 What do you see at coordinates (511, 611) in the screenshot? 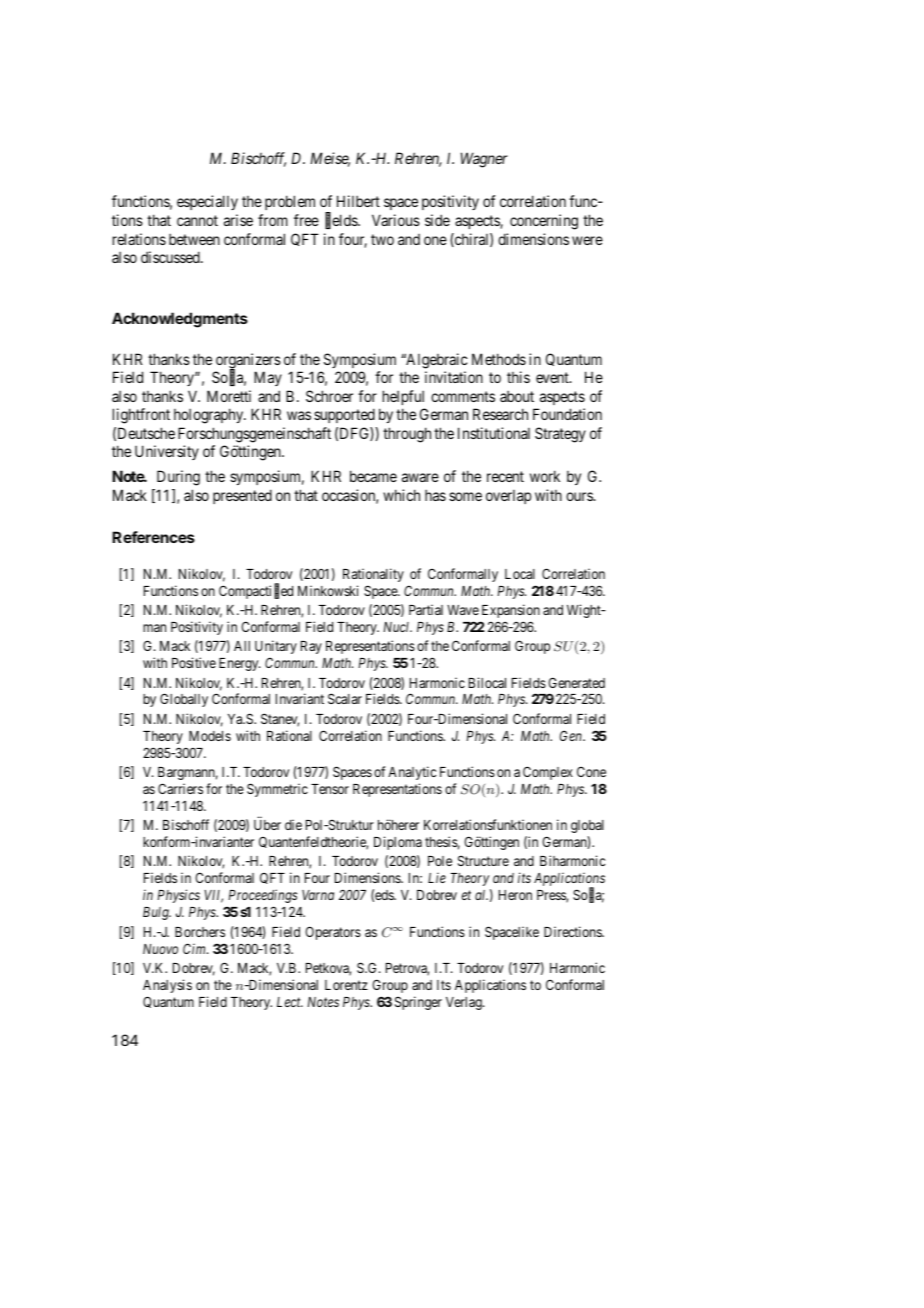
I see `Expansion` at bounding box center [511, 611].
